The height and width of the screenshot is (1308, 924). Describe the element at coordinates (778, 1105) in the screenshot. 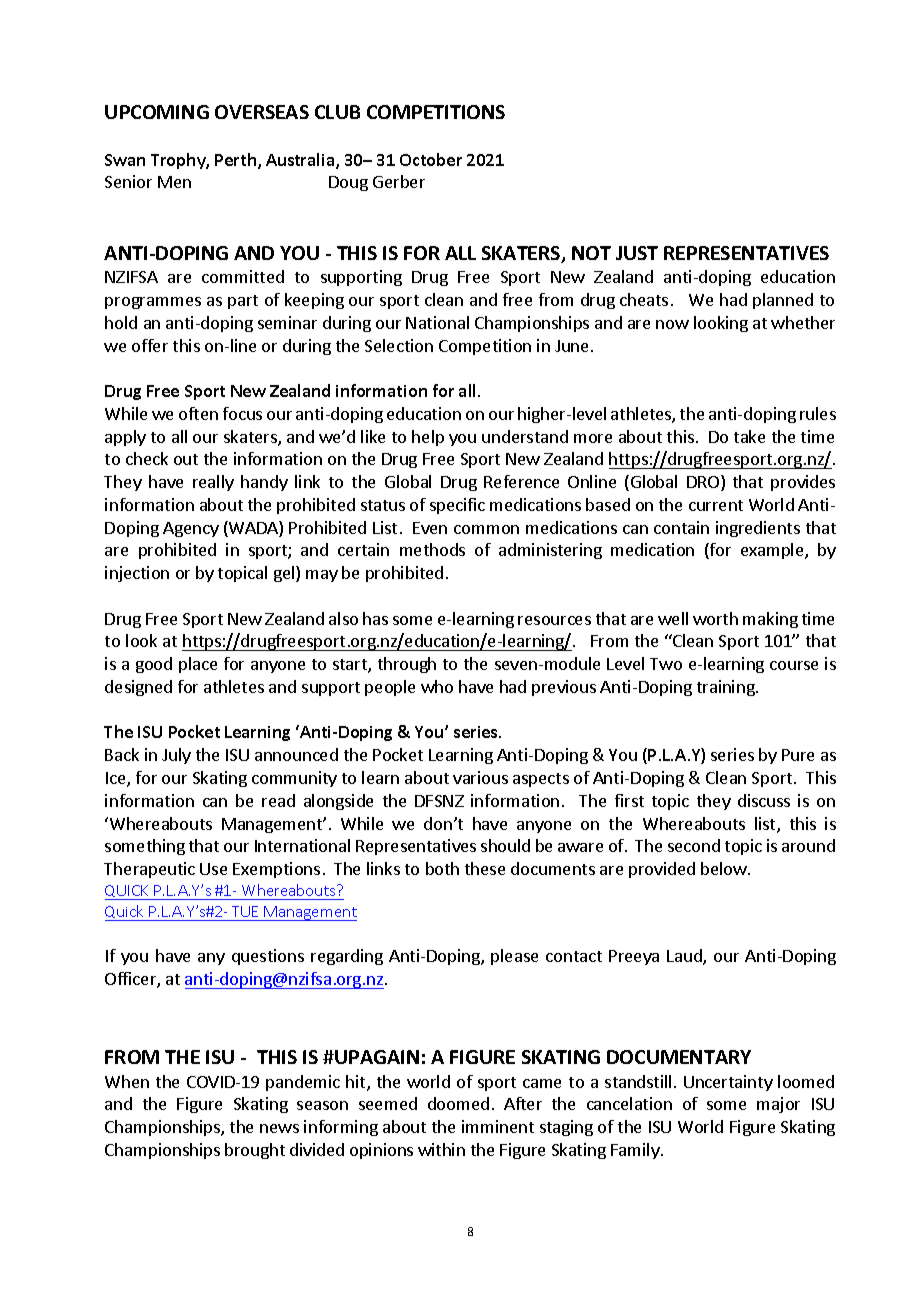

I see `major` at that location.
